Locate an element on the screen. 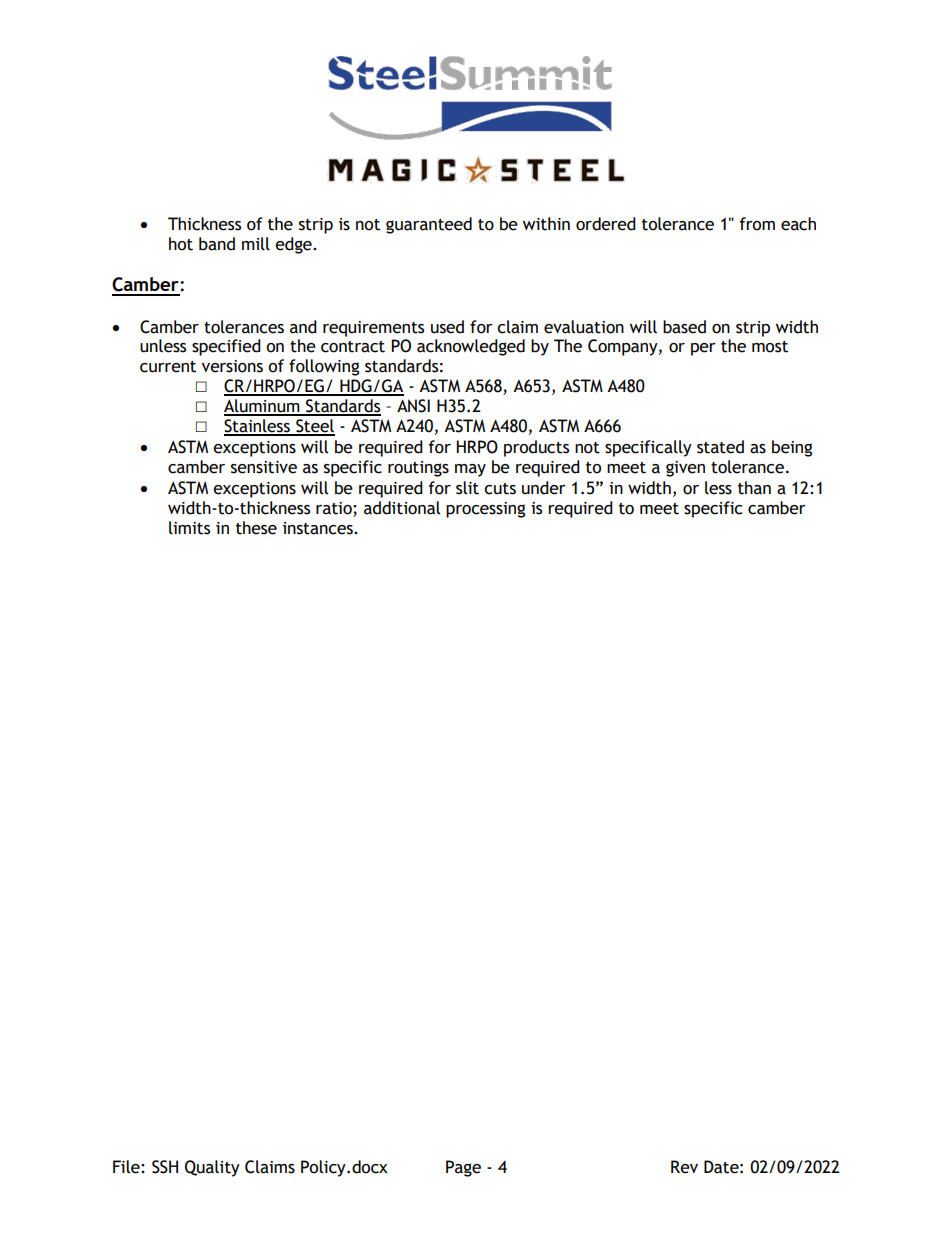  Quality is located at coordinates (212, 1168).
